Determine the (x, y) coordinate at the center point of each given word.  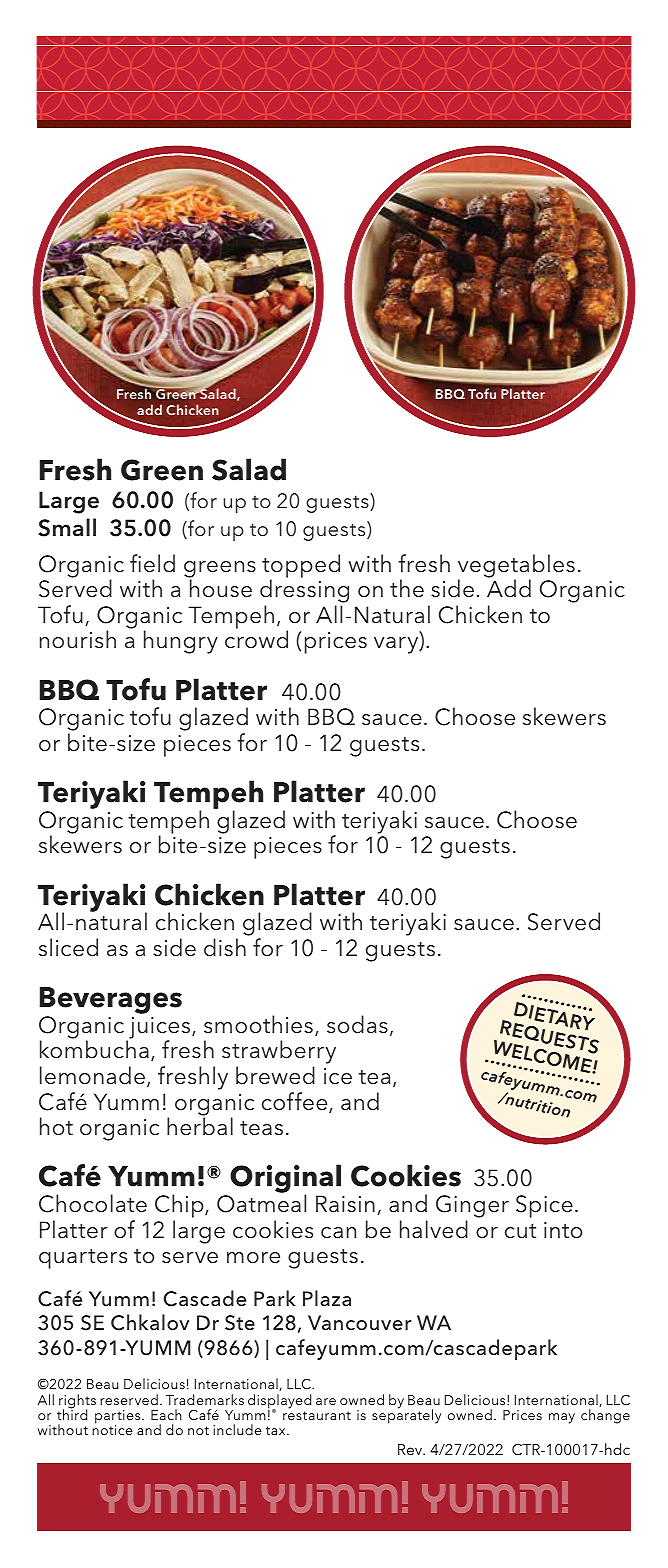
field (152, 563)
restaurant (317, 1415)
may (562, 1418)
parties (119, 1418)
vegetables (516, 567)
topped (301, 567)
